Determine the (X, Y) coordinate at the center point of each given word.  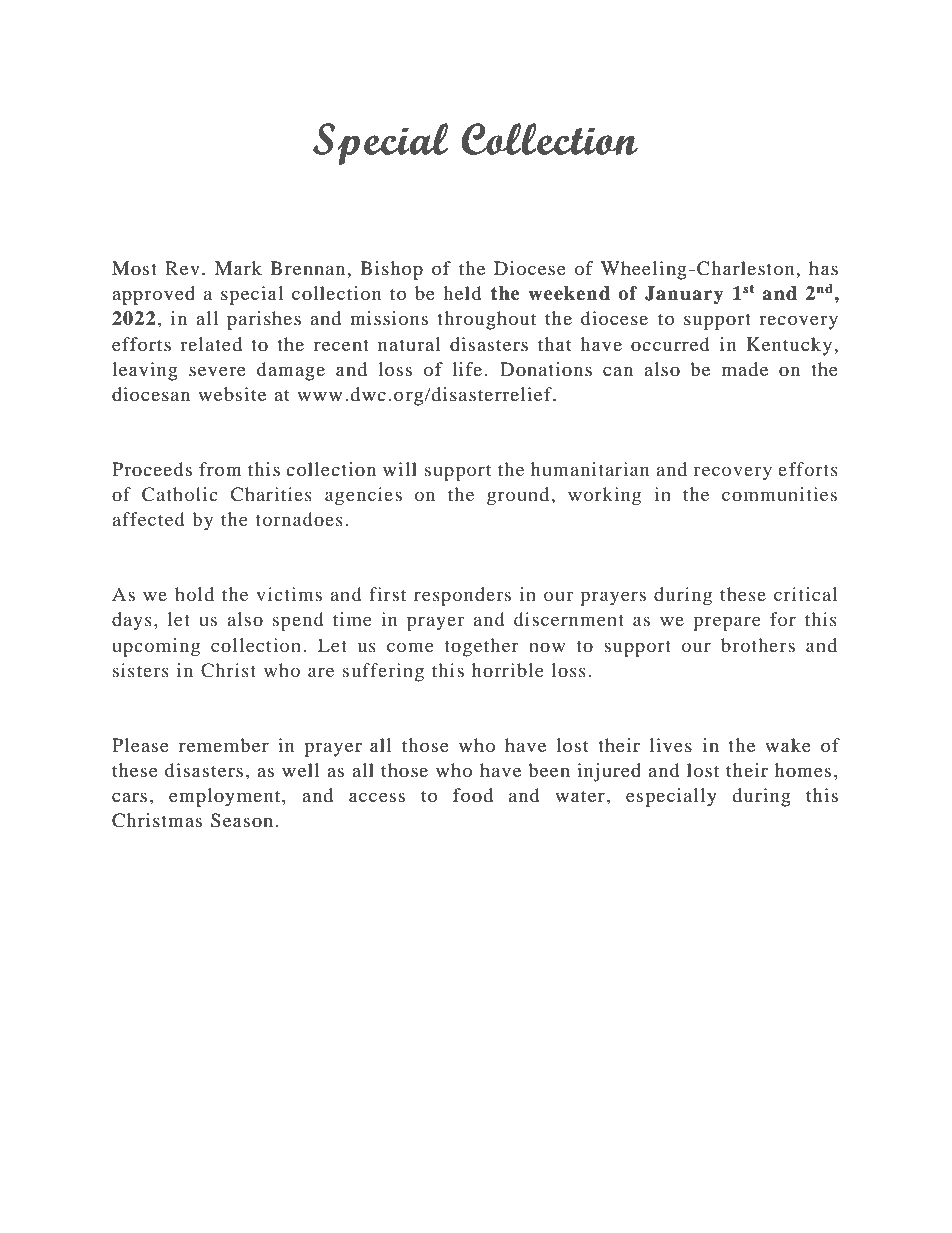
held (462, 293)
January (684, 295)
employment (226, 797)
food (473, 795)
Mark (238, 268)
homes (803, 770)
